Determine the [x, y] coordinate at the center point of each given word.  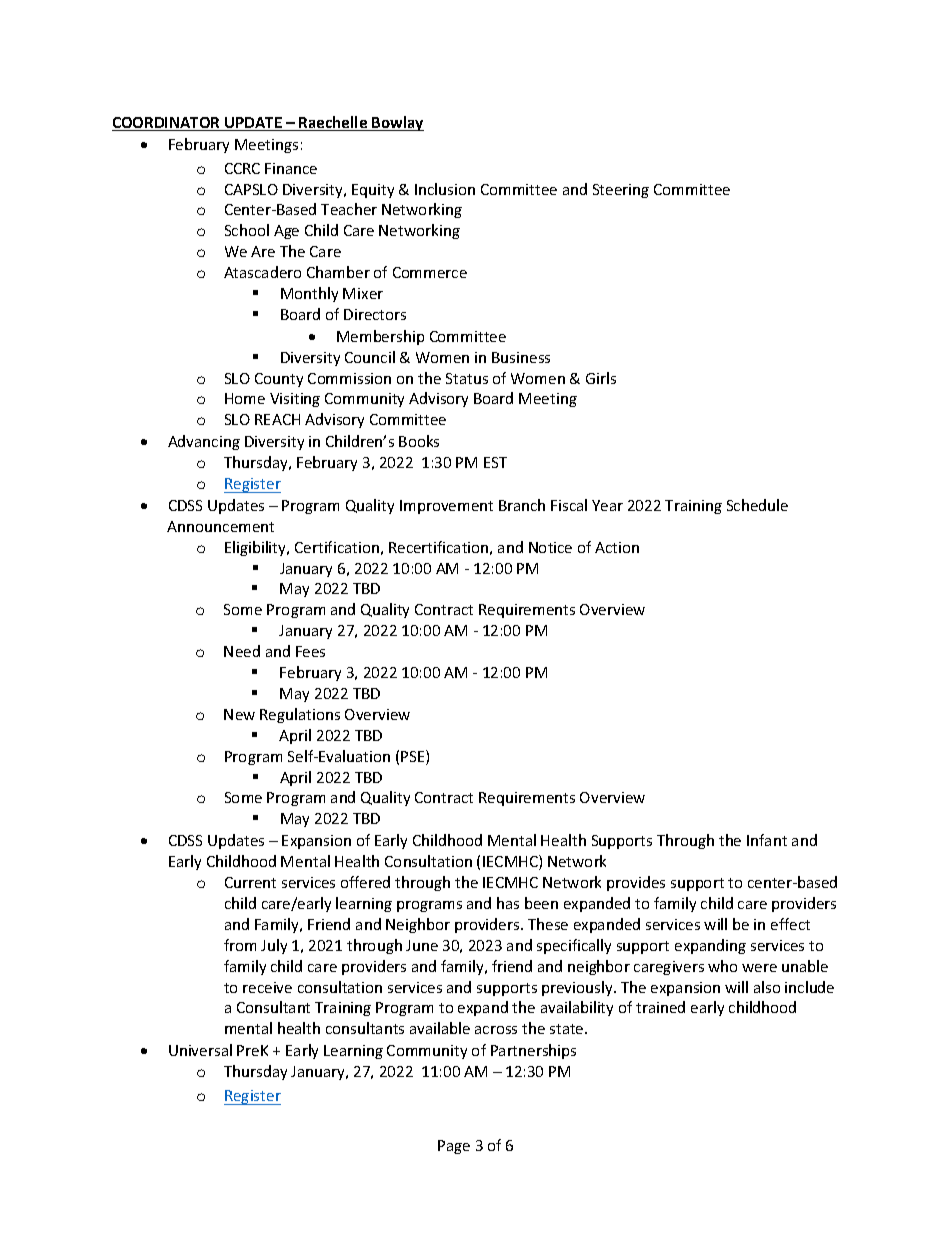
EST [495, 462]
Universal [200, 1050]
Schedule [757, 505]
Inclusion [445, 189]
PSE [414, 757]
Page [454, 1147]
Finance [291, 168]
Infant [767, 840]
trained [660, 1007]
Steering [621, 191]
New [239, 714]
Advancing [204, 442]
